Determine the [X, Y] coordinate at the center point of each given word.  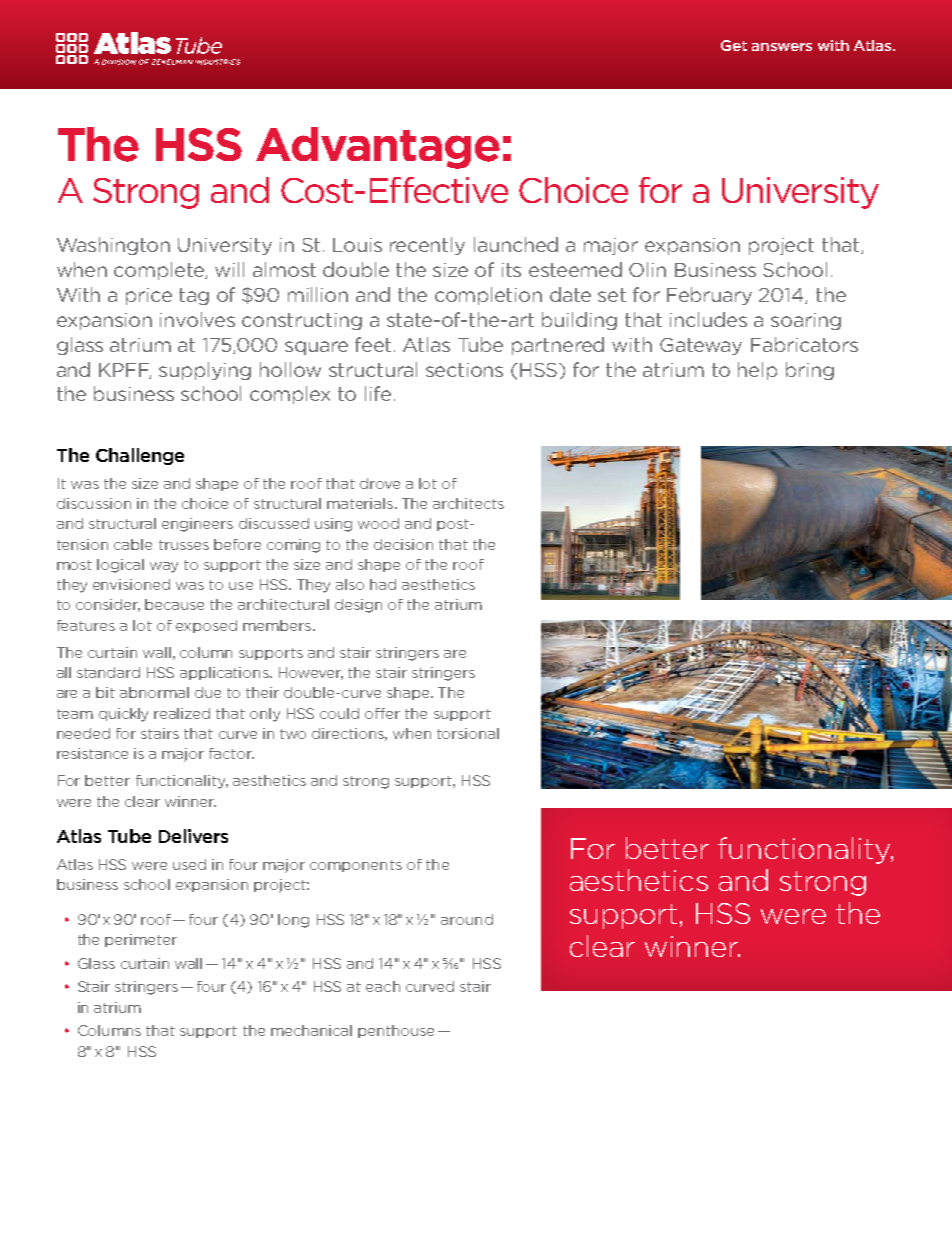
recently [427, 246]
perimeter [141, 940]
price [149, 296]
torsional [468, 733]
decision [403, 544]
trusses [184, 545]
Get [734, 45]
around [467, 919]
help [757, 371]
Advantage [378, 148]
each [383, 986]
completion [488, 296]
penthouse [396, 1031]
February [709, 296]
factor [231, 753]
